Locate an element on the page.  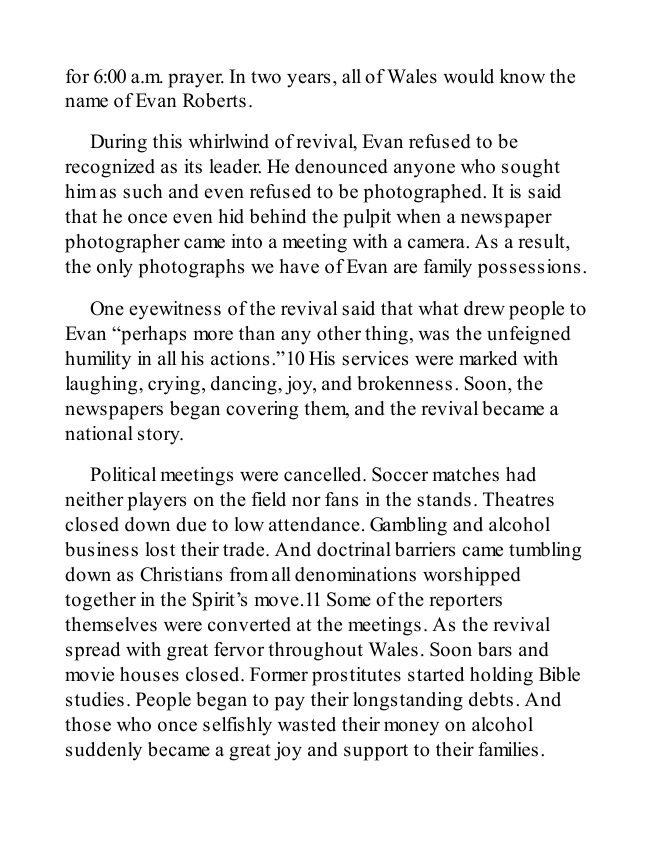
cancelled is located at coordinates (324, 474).
